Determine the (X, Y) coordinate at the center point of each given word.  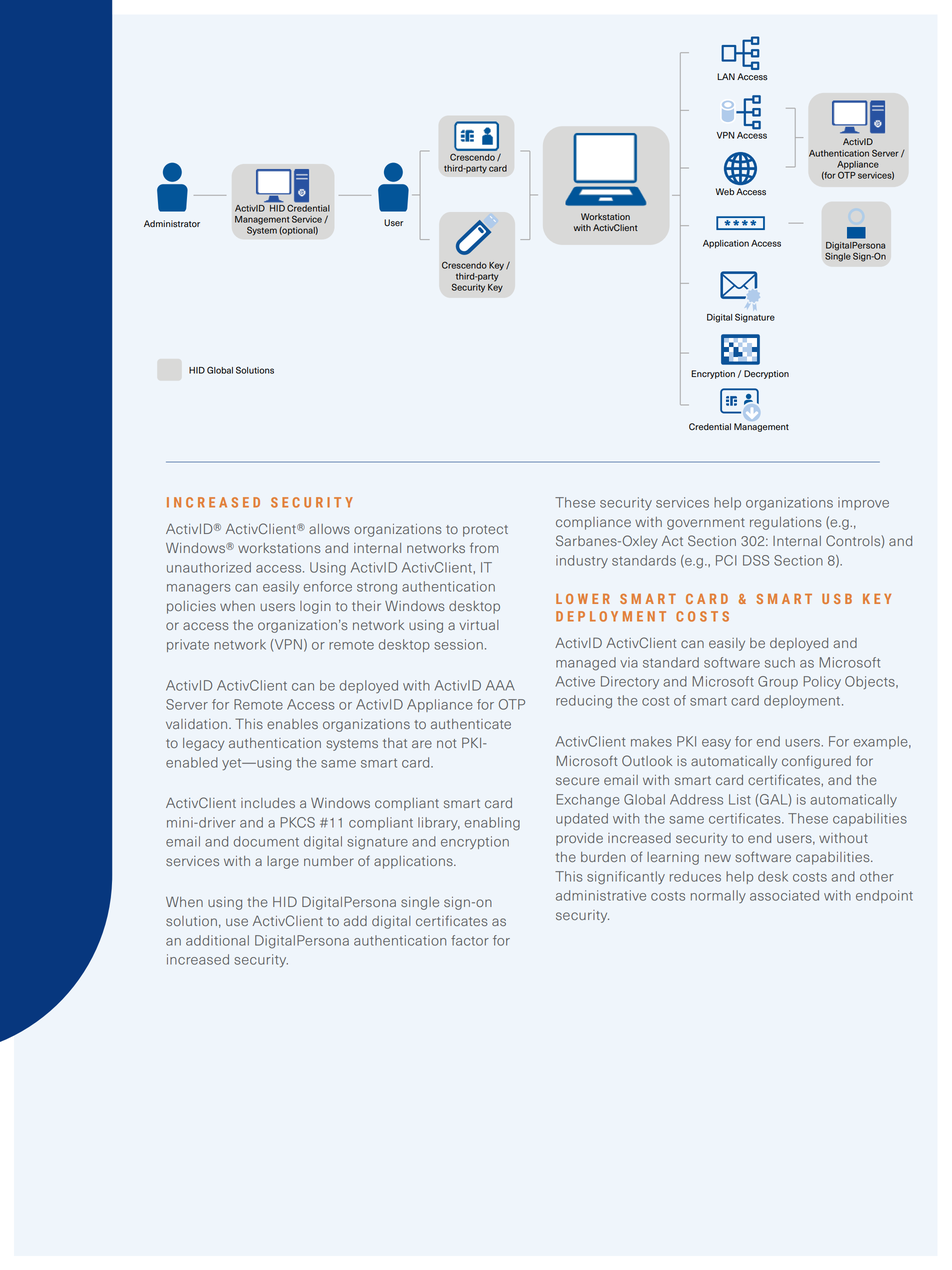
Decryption (766, 374)
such (780, 662)
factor (470, 940)
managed (586, 664)
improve (863, 503)
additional (217, 940)
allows (329, 529)
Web (725, 192)
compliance (593, 523)
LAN (726, 76)
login (315, 607)
